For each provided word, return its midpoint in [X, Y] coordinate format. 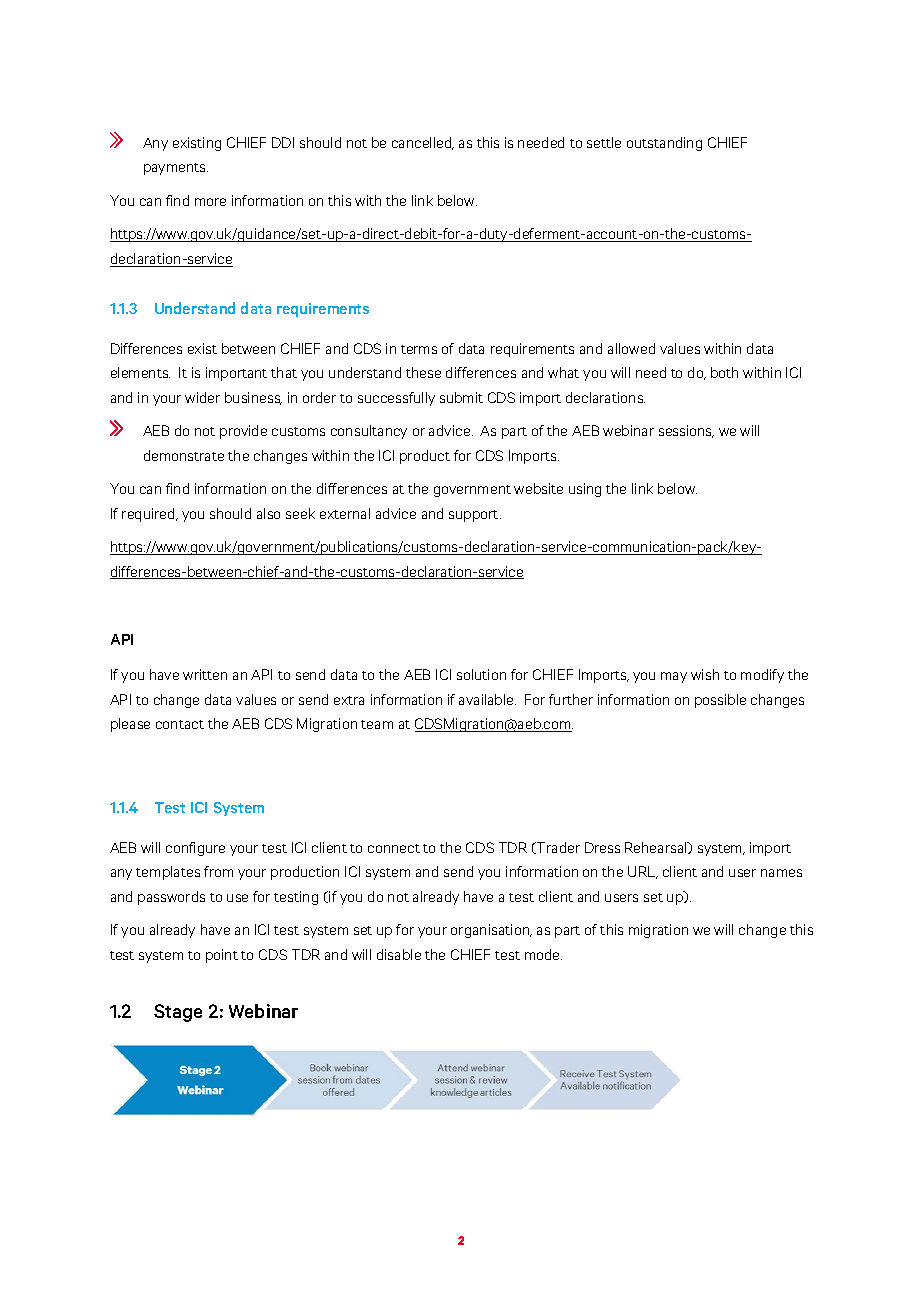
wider [202, 397]
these [423, 372]
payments [176, 169]
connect [394, 848]
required [149, 515]
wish [705, 674]
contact [180, 724]
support [475, 516]
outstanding [664, 144]
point [222, 956]
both [724, 372]
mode [543, 954]
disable [399, 954]
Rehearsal [657, 848]
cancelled [423, 143]
